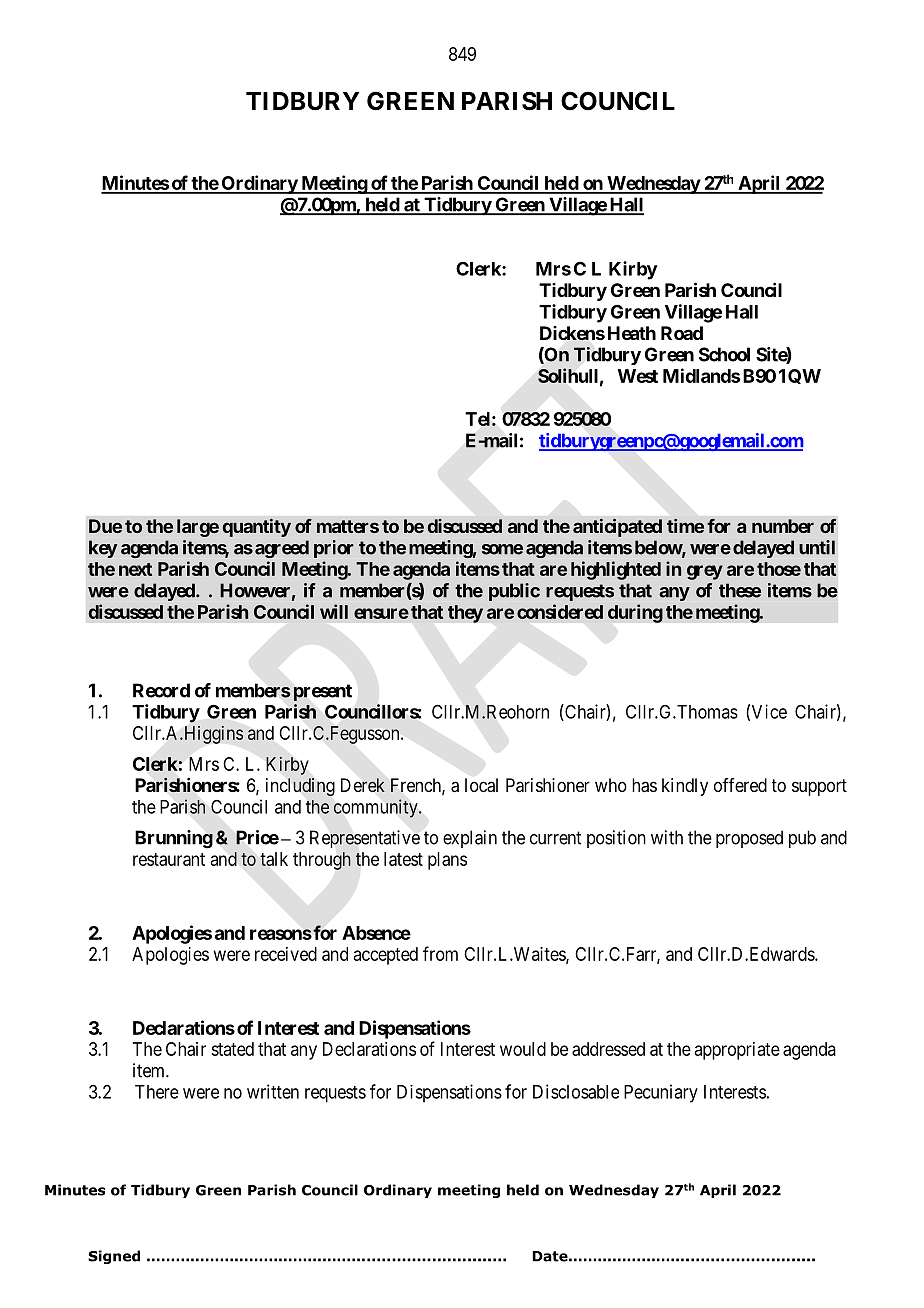 Image resolution: width=924 pixels, height=1308 pixels. Describe the element at coordinates (740, 785) in the page. I see `offered` at that location.
